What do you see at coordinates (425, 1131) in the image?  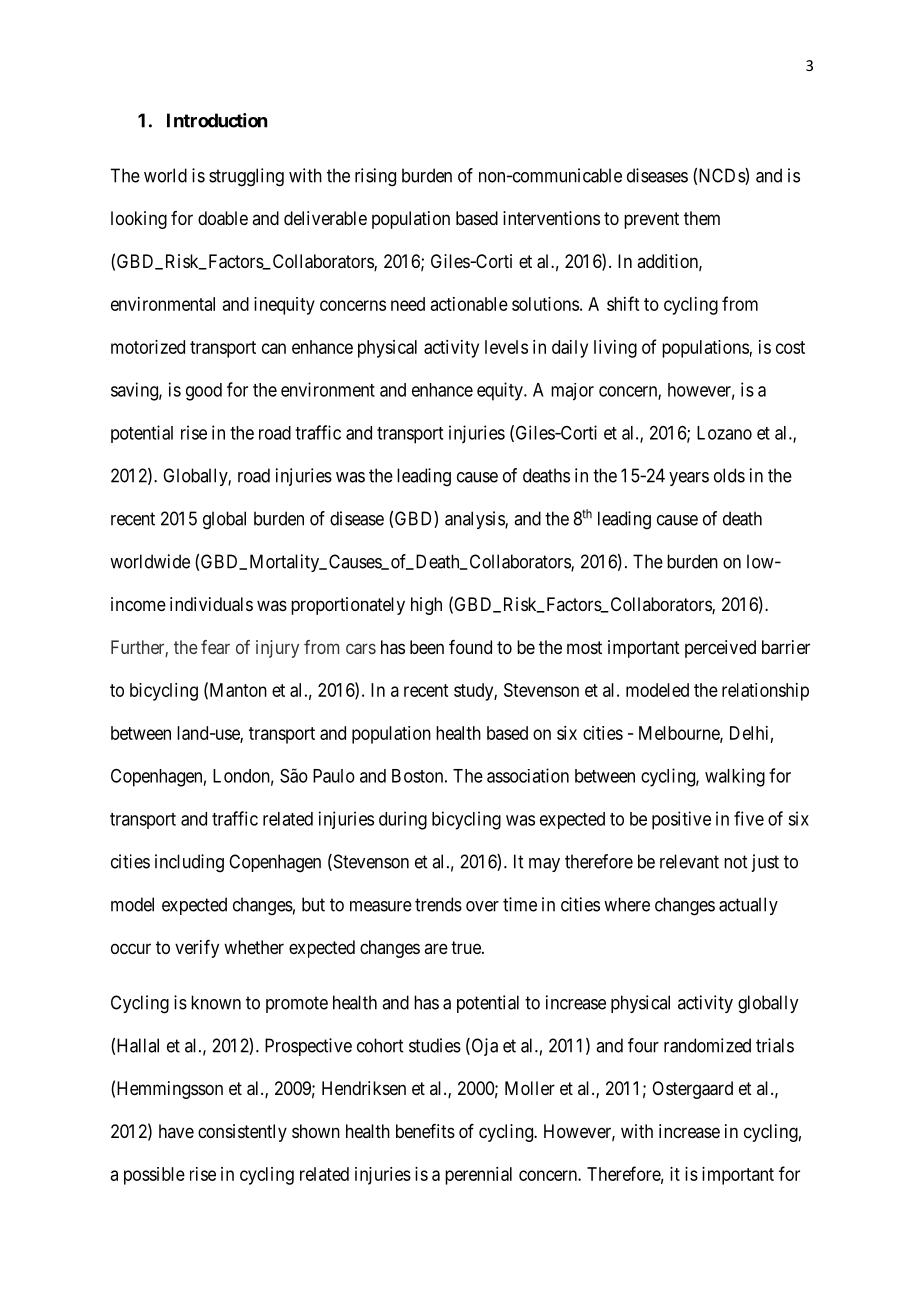 I see `benefits` at bounding box center [425, 1131].
